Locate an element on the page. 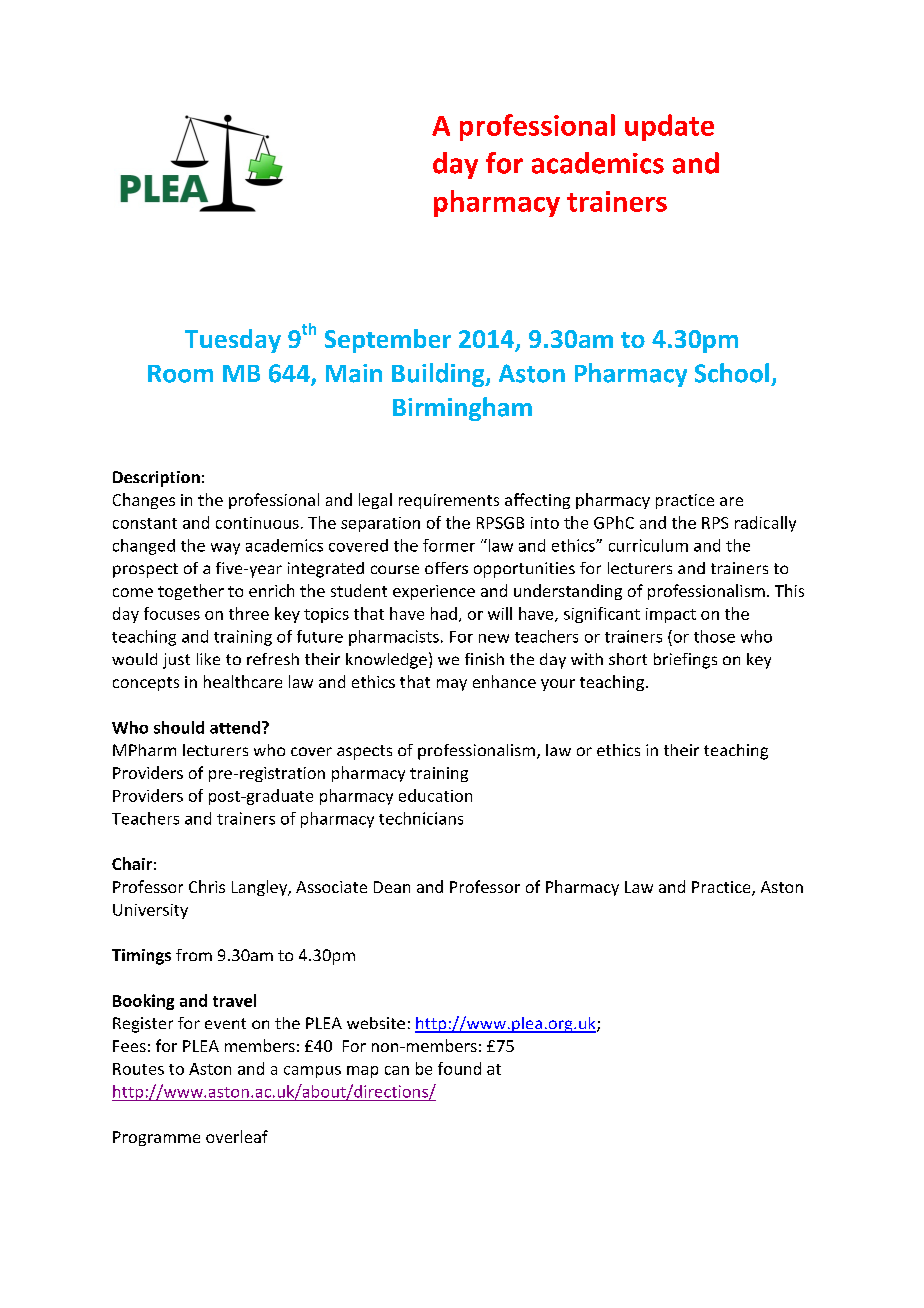  Tuesday is located at coordinates (233, 341).
